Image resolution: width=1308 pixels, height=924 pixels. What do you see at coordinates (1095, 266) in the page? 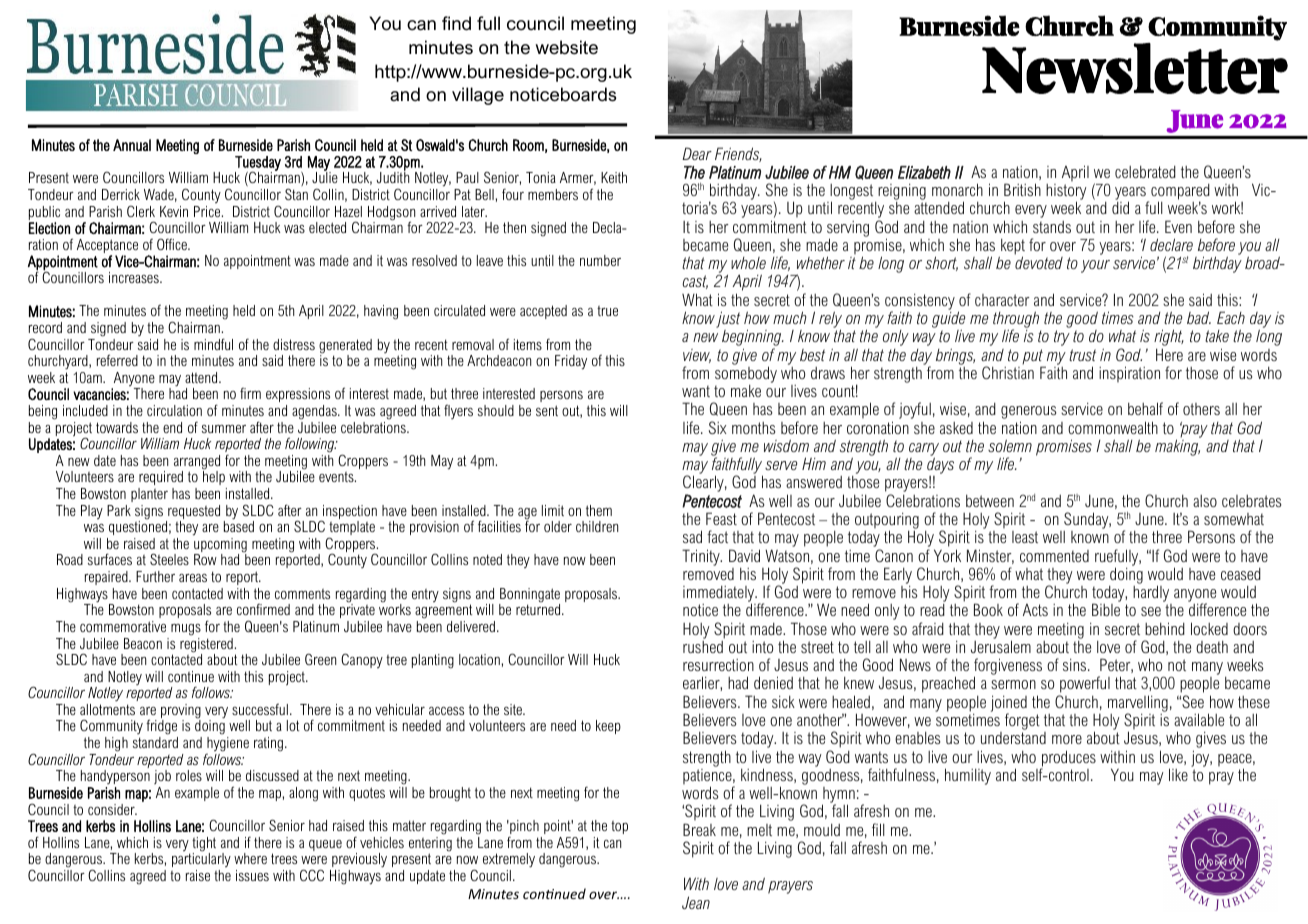
I see `your` at bounding box center [1095, 266].
